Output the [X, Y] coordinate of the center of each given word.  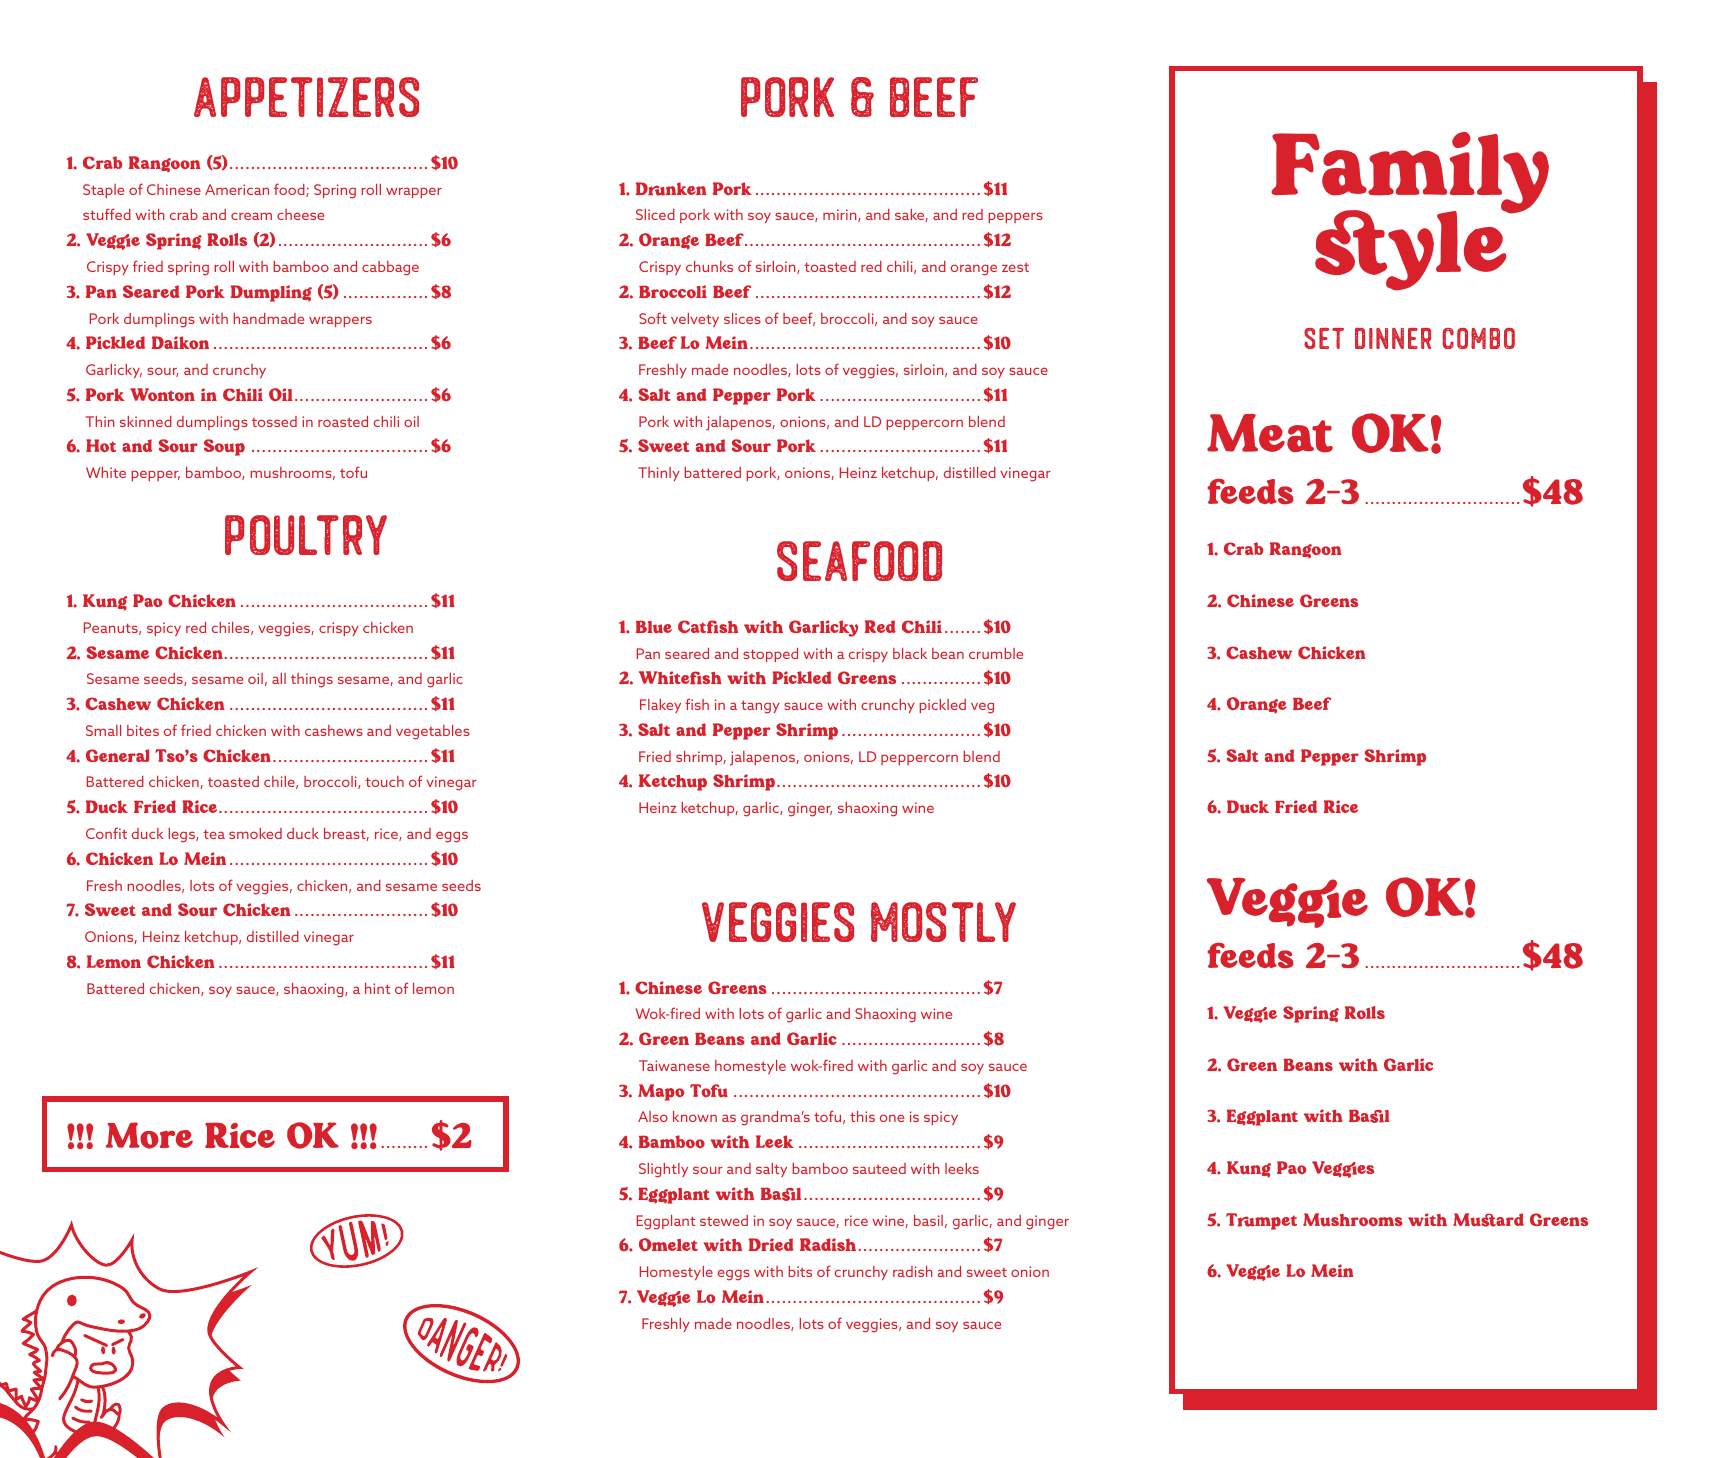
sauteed [879, 1168]
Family [1410, 174]
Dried [771, 1244]
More [149, 1135]
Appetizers [306, 97]
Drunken [671, 189]
